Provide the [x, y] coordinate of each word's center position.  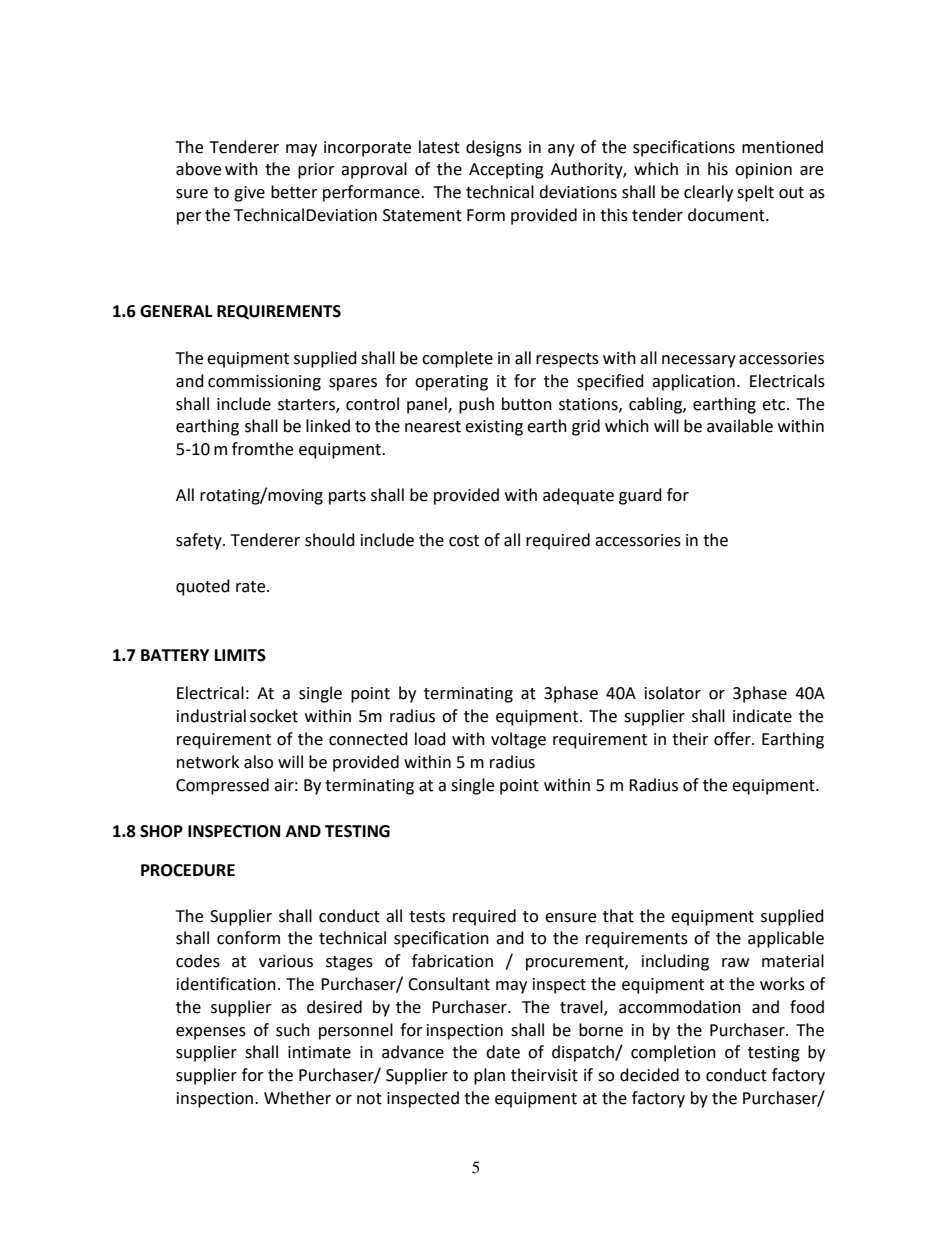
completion [673, 1053]
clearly [708, 193]
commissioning [264, 383]
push [476, 405]
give [249, 194]
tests [427, 917]
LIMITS [240, 655]
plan [489, 1076]
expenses [211, 1033]
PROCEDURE [188, 870]
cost [464, 541]
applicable [786, 939]
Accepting [506, 171]
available [740, 426]
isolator [673, 693]
